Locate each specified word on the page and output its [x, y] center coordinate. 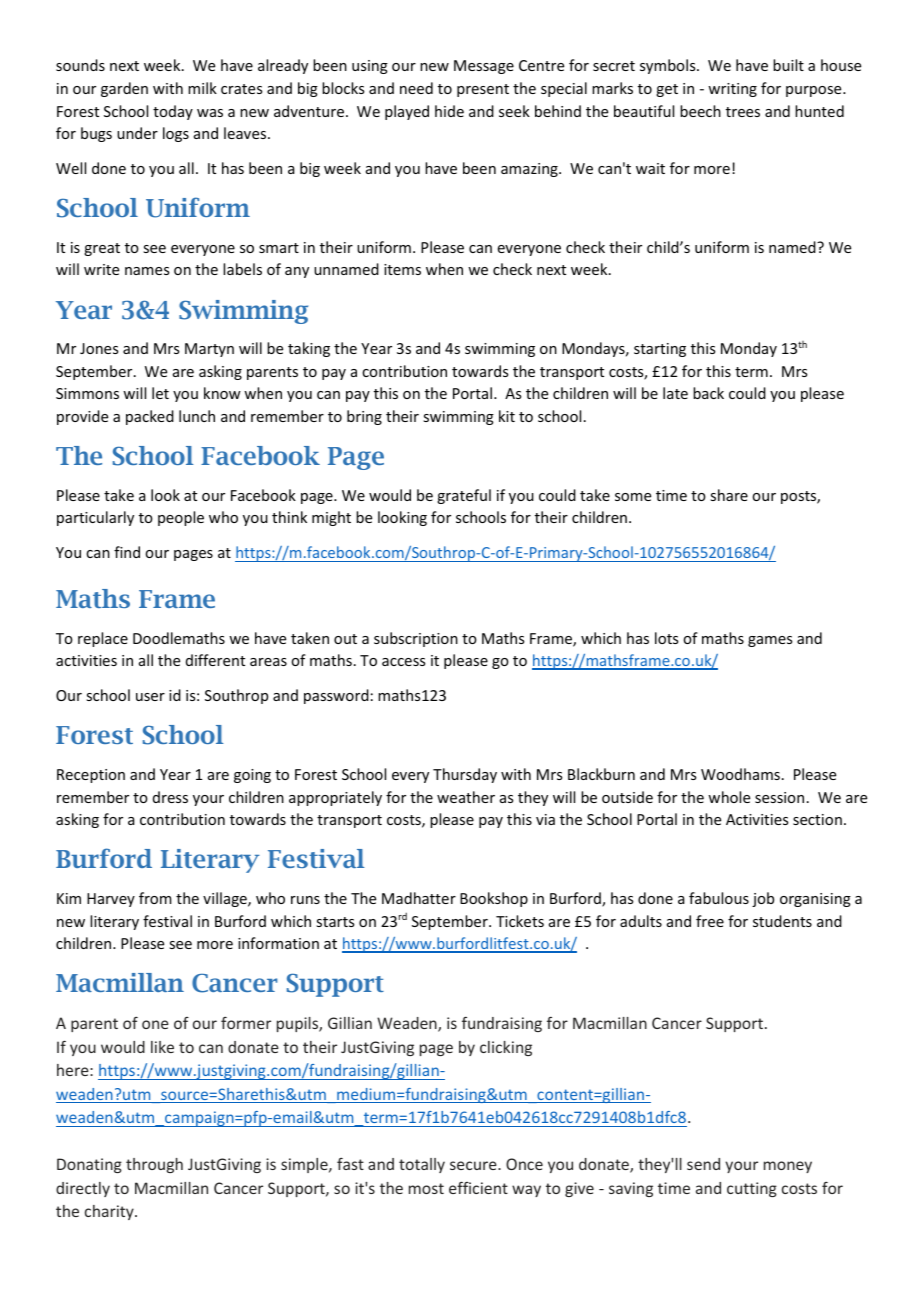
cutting [752, 1189]
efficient [478, 1187]
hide [449, 111]
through [154, 1165]
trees [743, 112]
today [173, 112]
